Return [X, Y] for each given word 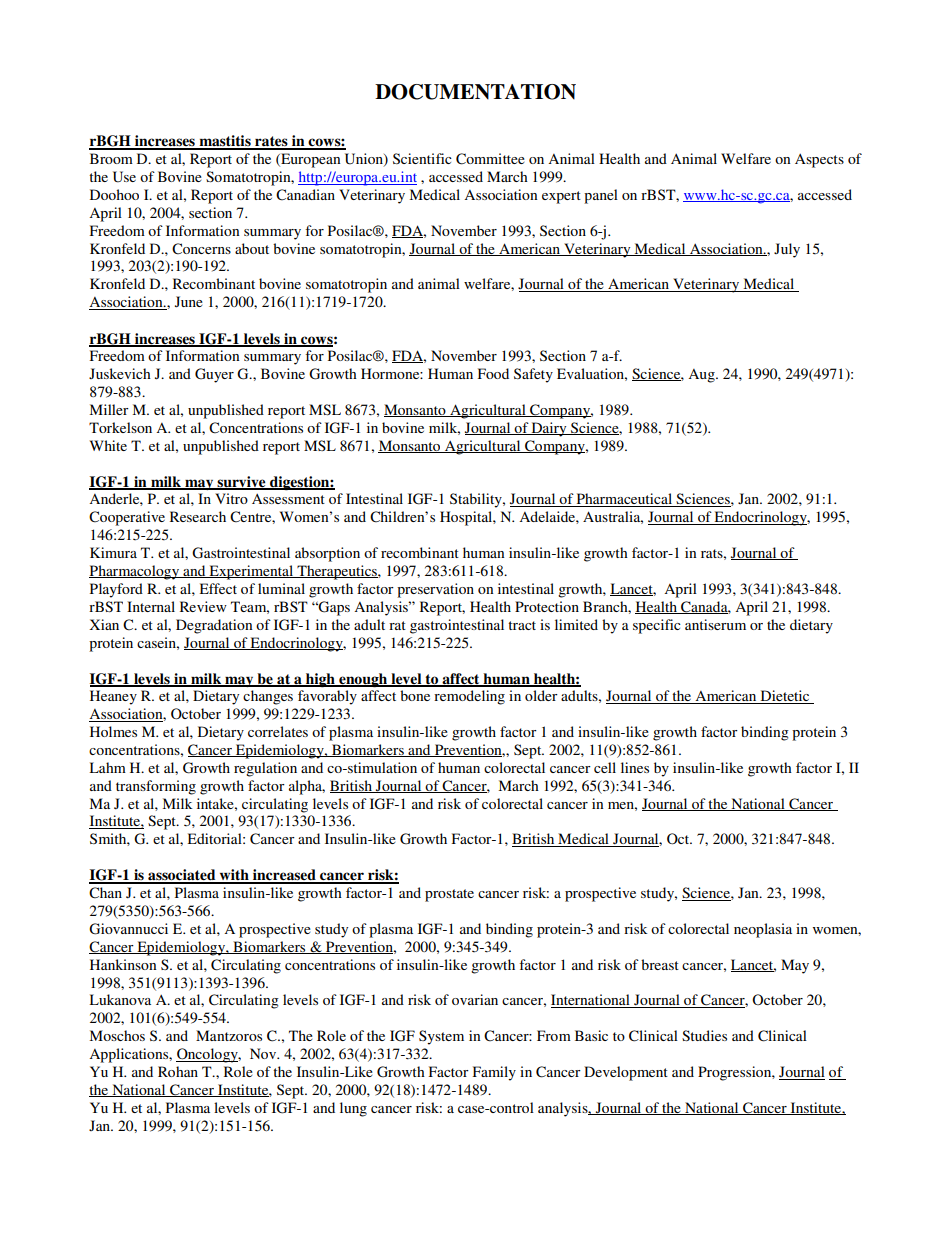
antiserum [715, 624]
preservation [435, 590]
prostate [449, 895]
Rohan [178, 1071]
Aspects [819, 161]
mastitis [225, 142]
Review [203, 606]
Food [493, 373]
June [189, 301]
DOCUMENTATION [475, 92]
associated [182, 876]
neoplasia [763, 930]
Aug [702, 376]
